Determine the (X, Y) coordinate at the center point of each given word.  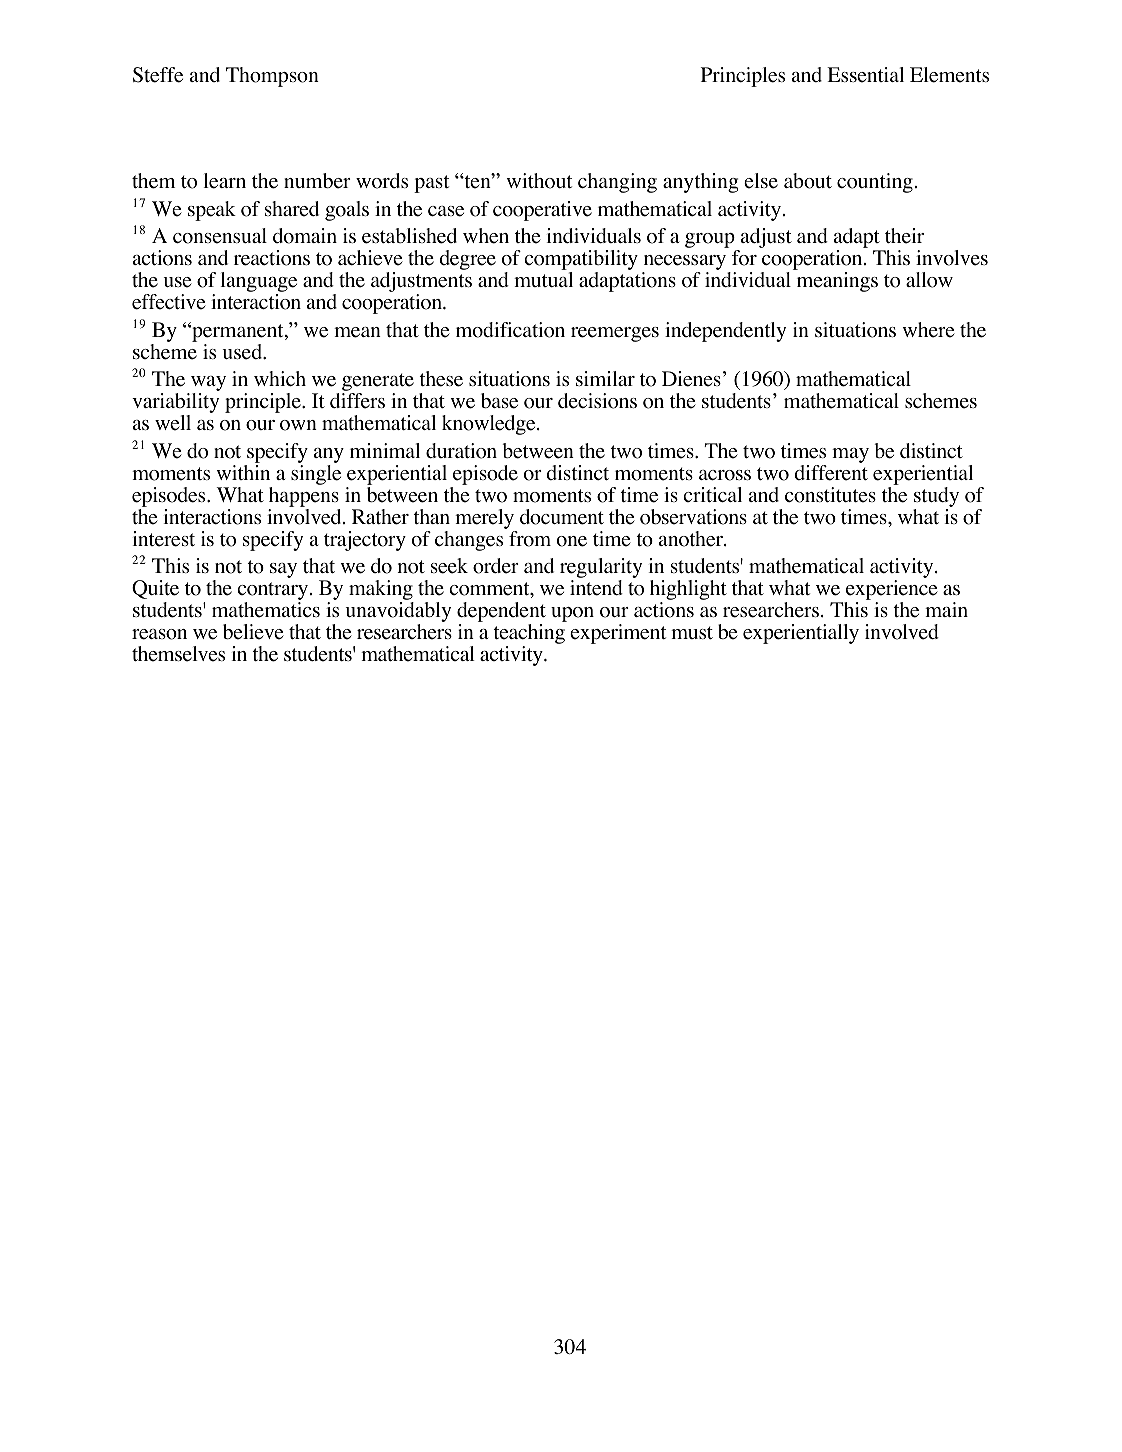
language (259, 283)
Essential (865, 75)
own (298, 425)
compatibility (581, 261)
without (539, 181)
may (850, 455)
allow (929, 280)
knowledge (490, 425)
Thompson (272, 77)
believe (253, 632)
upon (572, 614)
